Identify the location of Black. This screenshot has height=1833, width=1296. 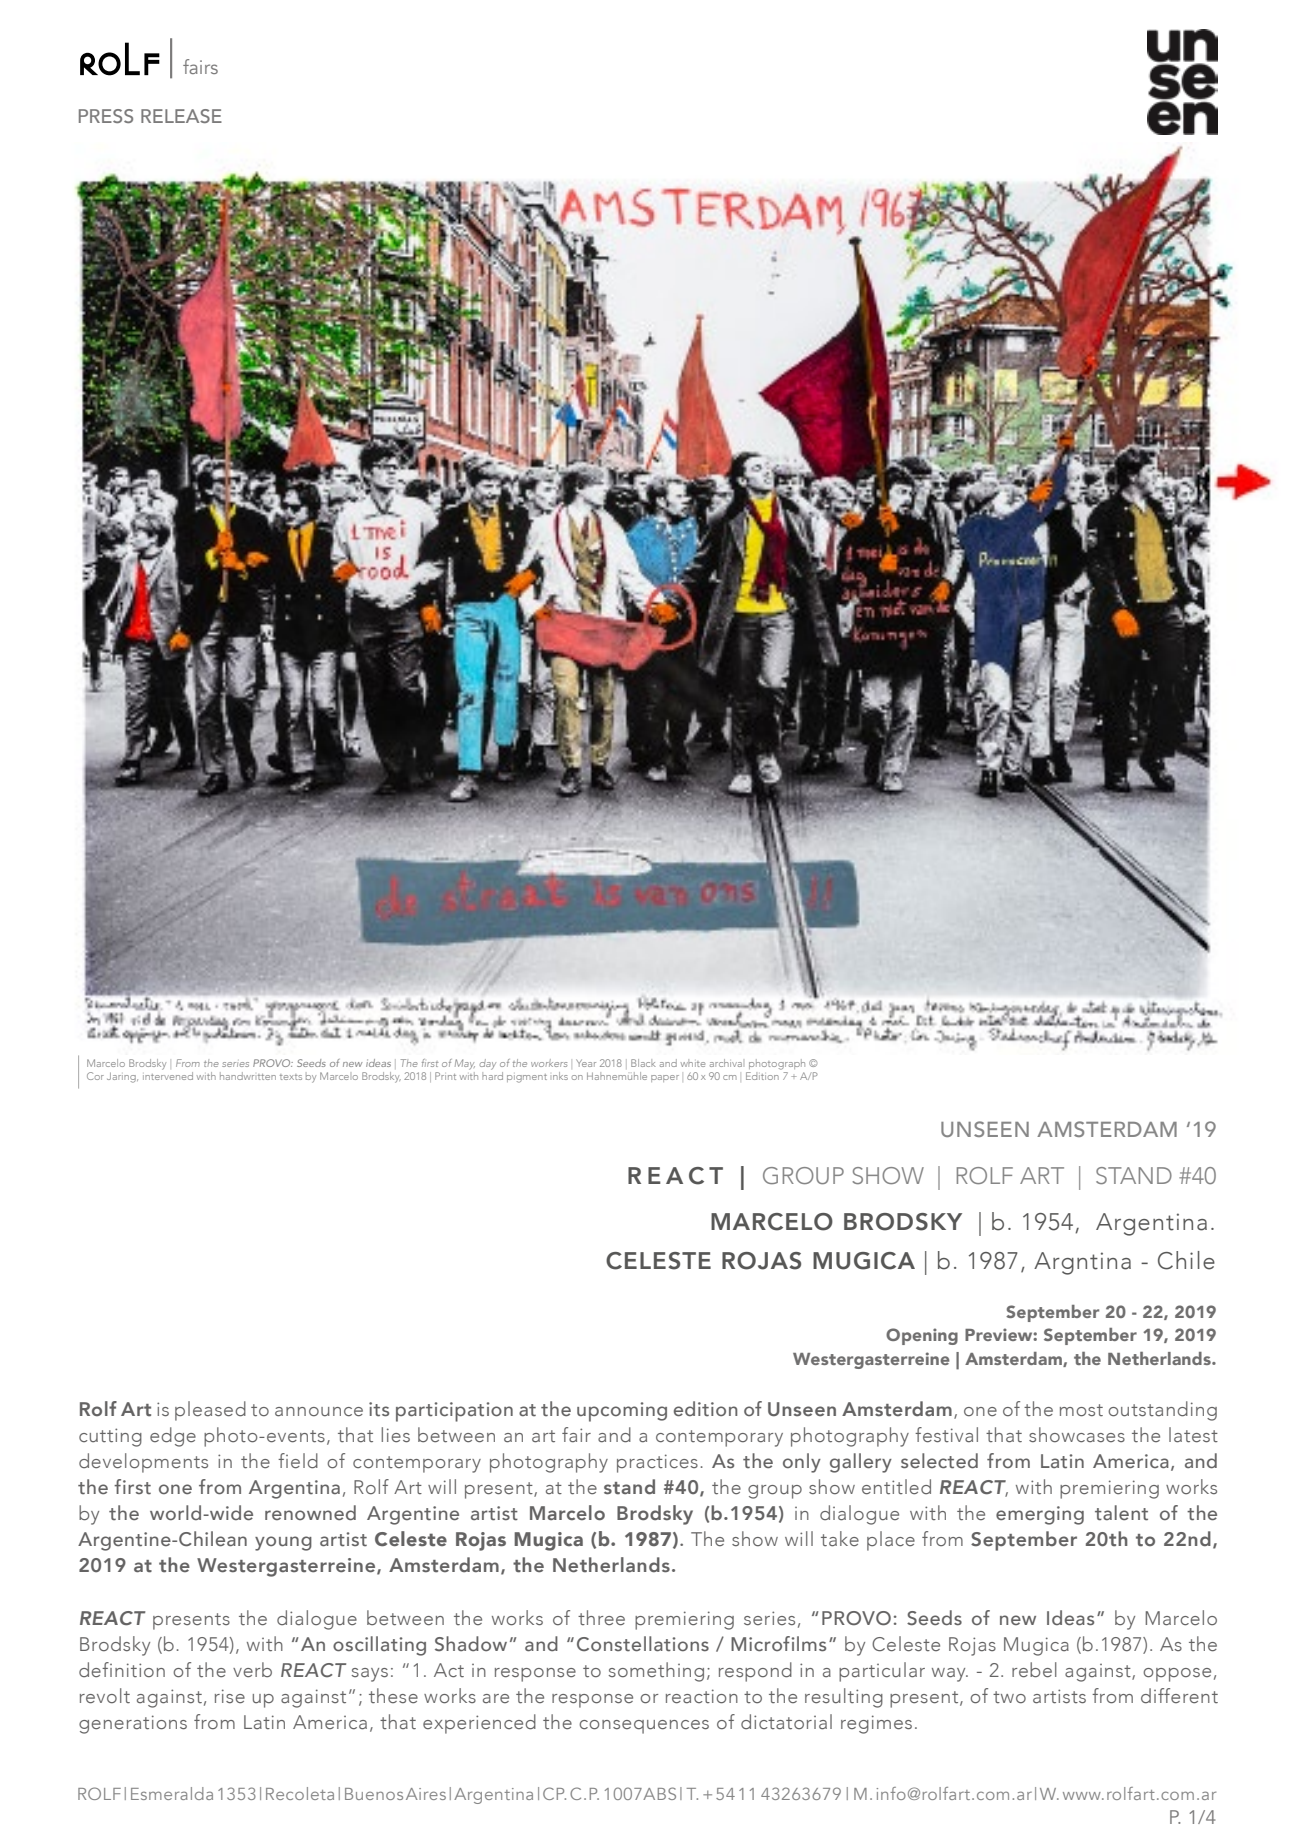
(643, 1063).
